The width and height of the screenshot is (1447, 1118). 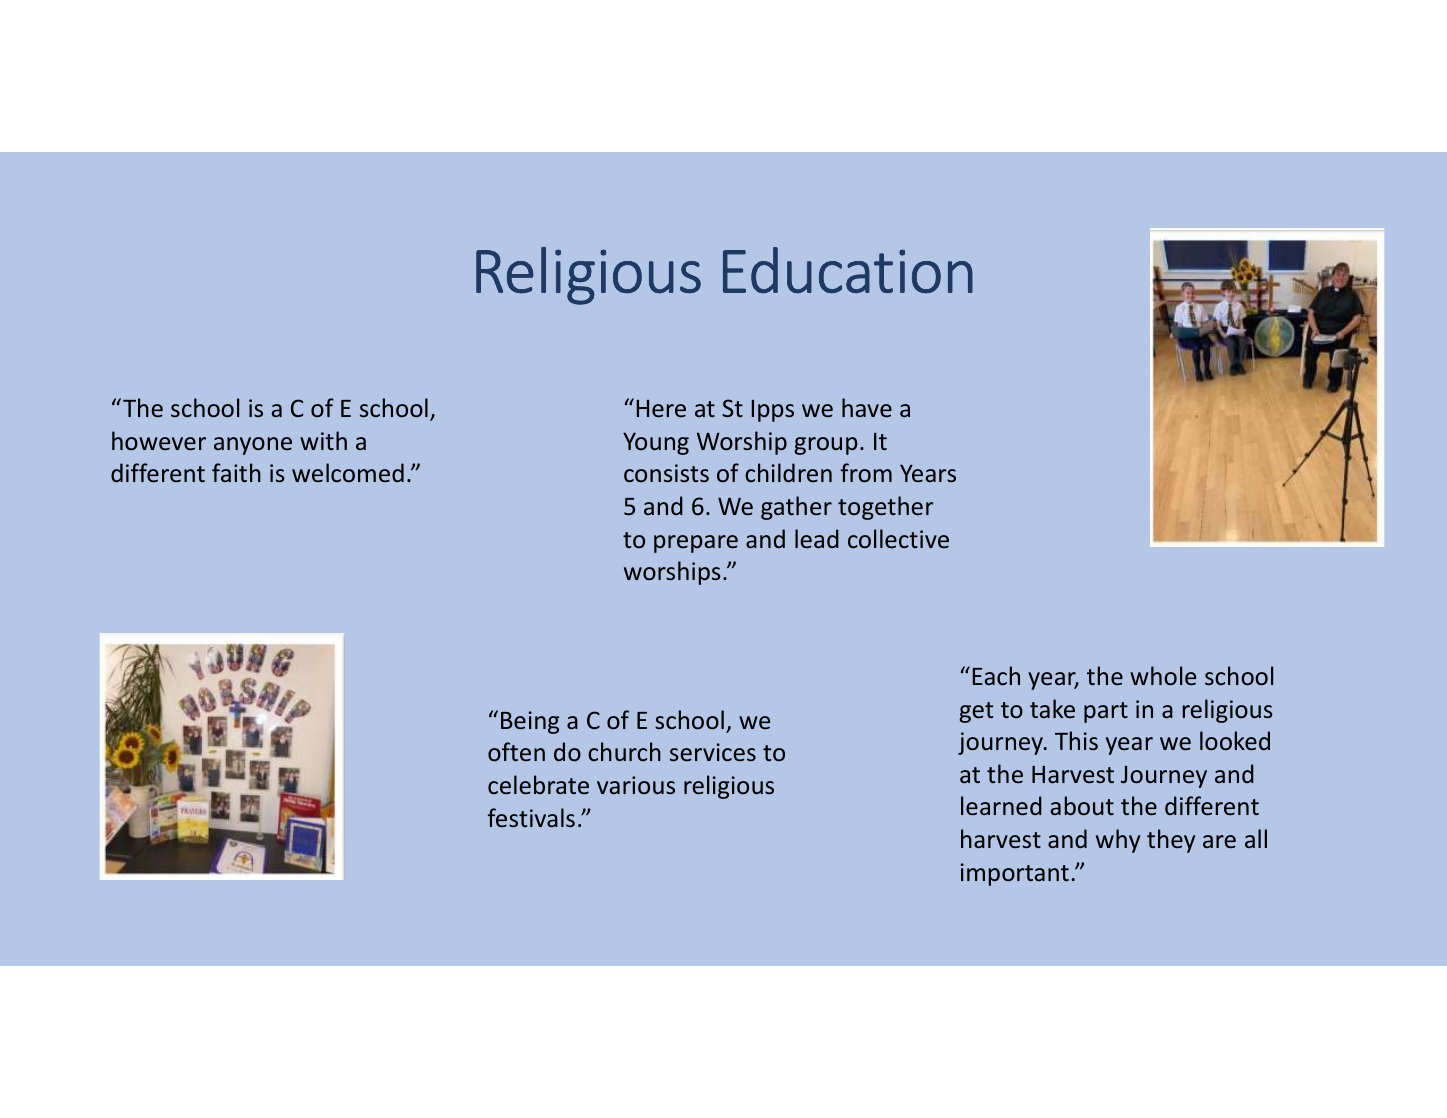 What do you see at coordinates (867, 407) in the screenshot?
I see `have` at bounding box center [867, 407].
